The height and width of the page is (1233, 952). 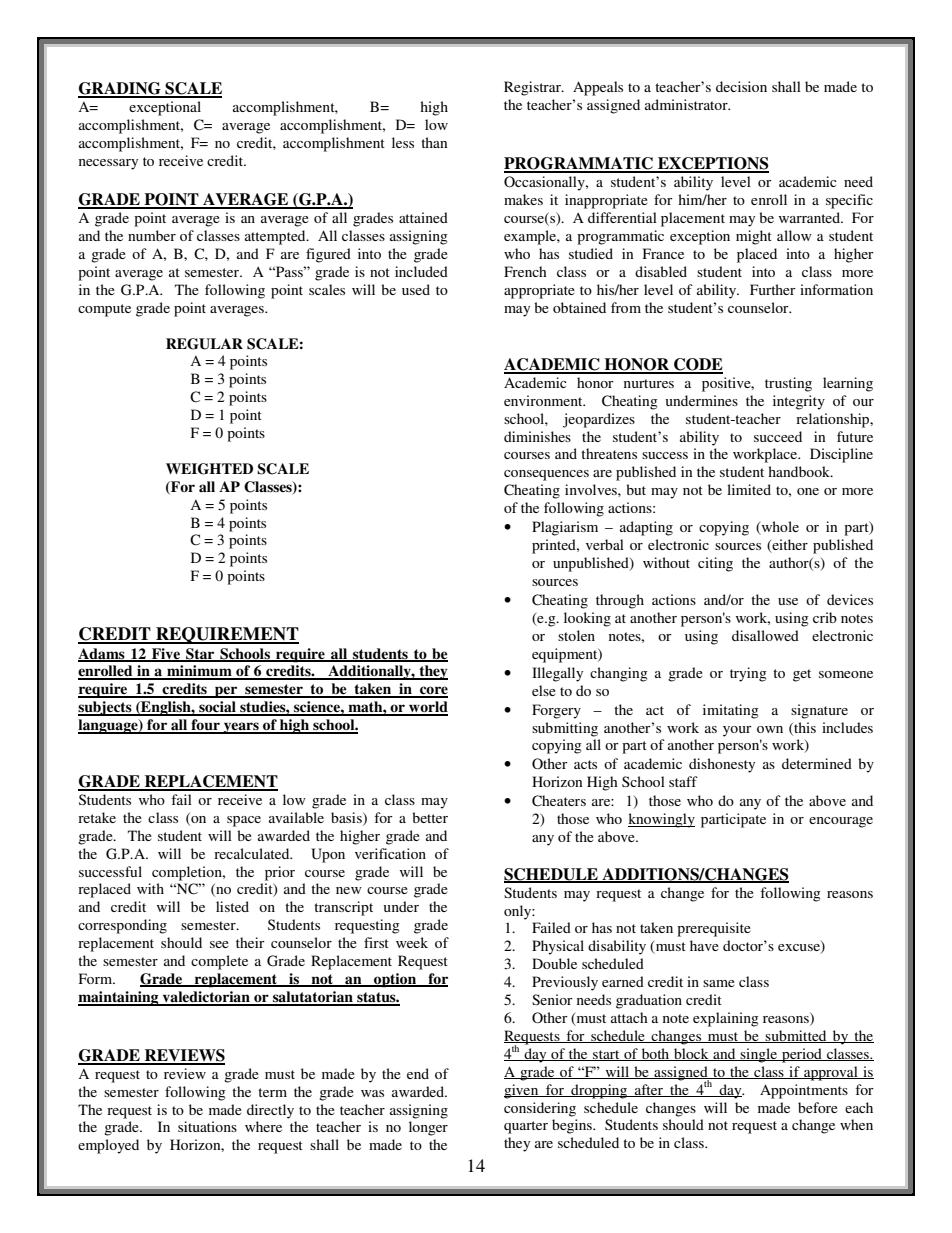 What do you see at coordinates (241, 728) in the page?
I see `years` at bounding box center [241, 728].
